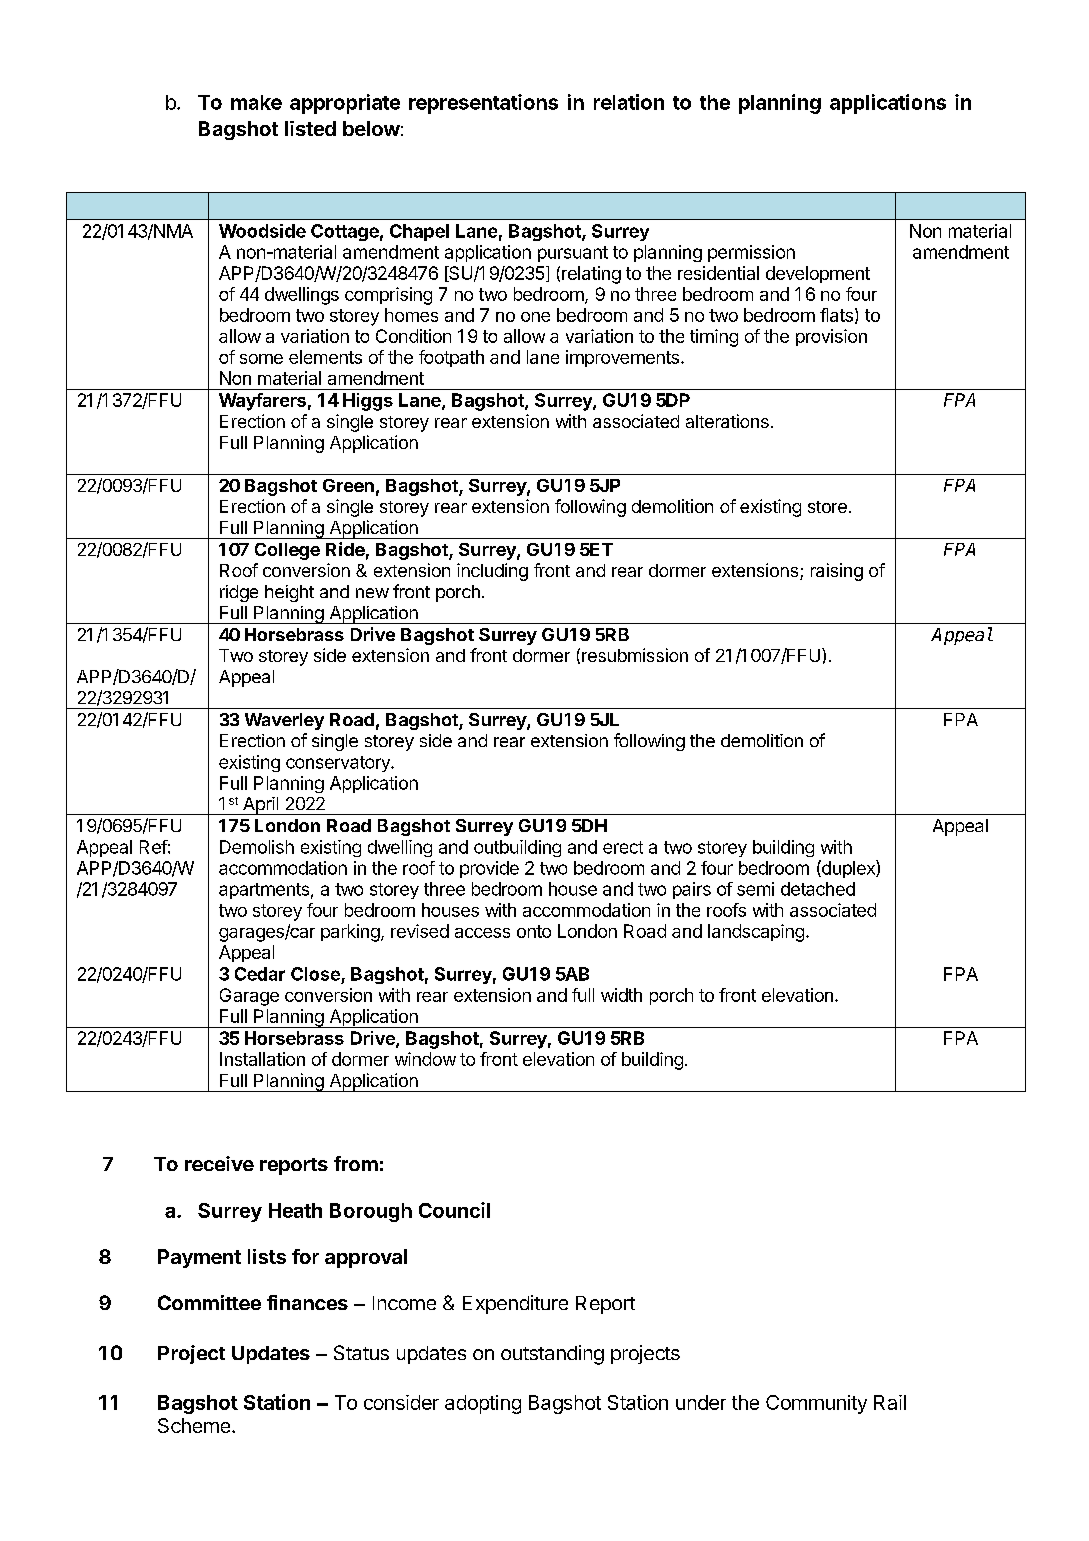 This page has width=1089, height=1541. What do you see at coordinates (818, 889) in the page?
I see `detached` at bounding box center [818, 889].
